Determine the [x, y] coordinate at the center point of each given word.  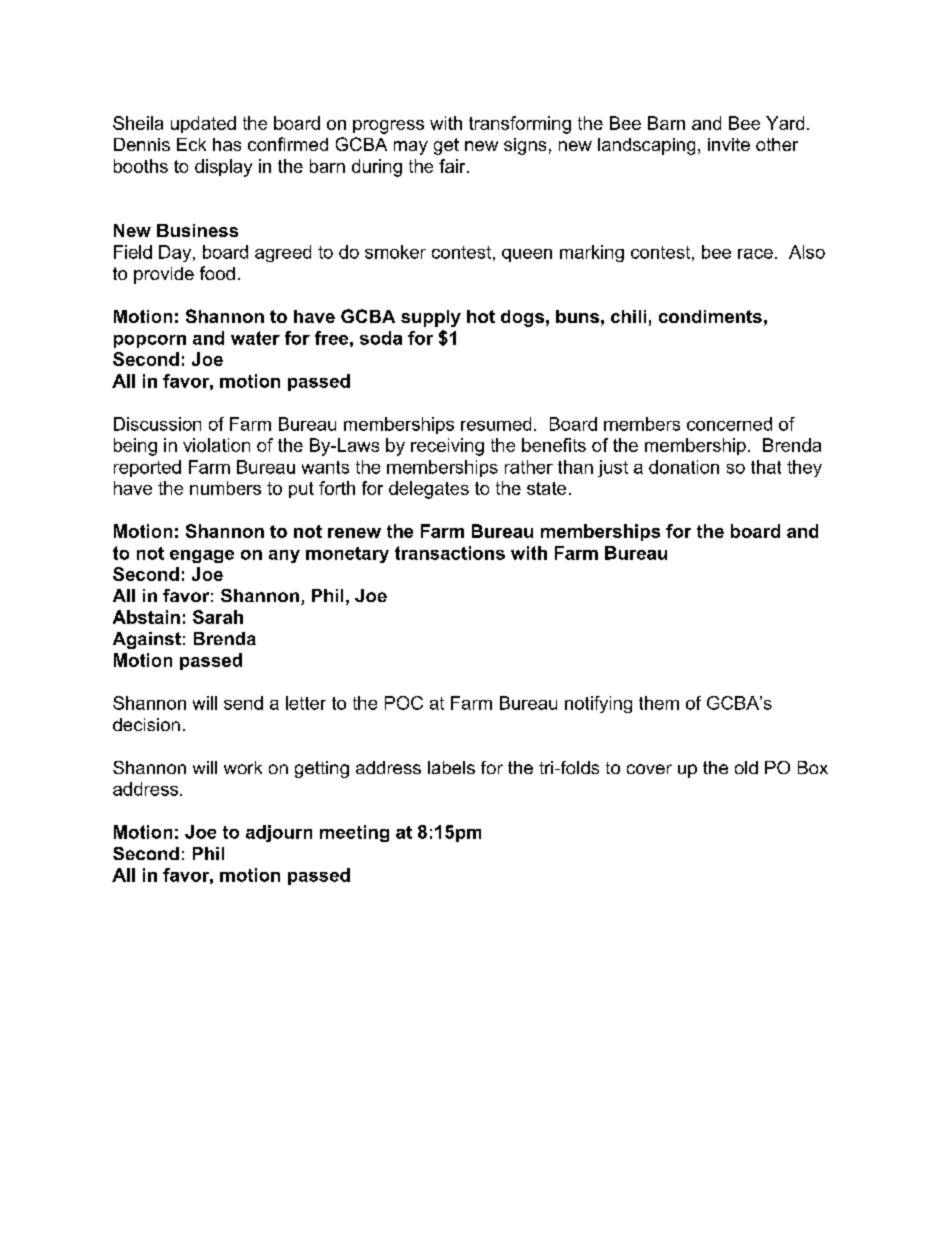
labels [451, 767]
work [243, 767]
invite [729, 144]
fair [453, 166]
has [227, 144]
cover [649, 769]
